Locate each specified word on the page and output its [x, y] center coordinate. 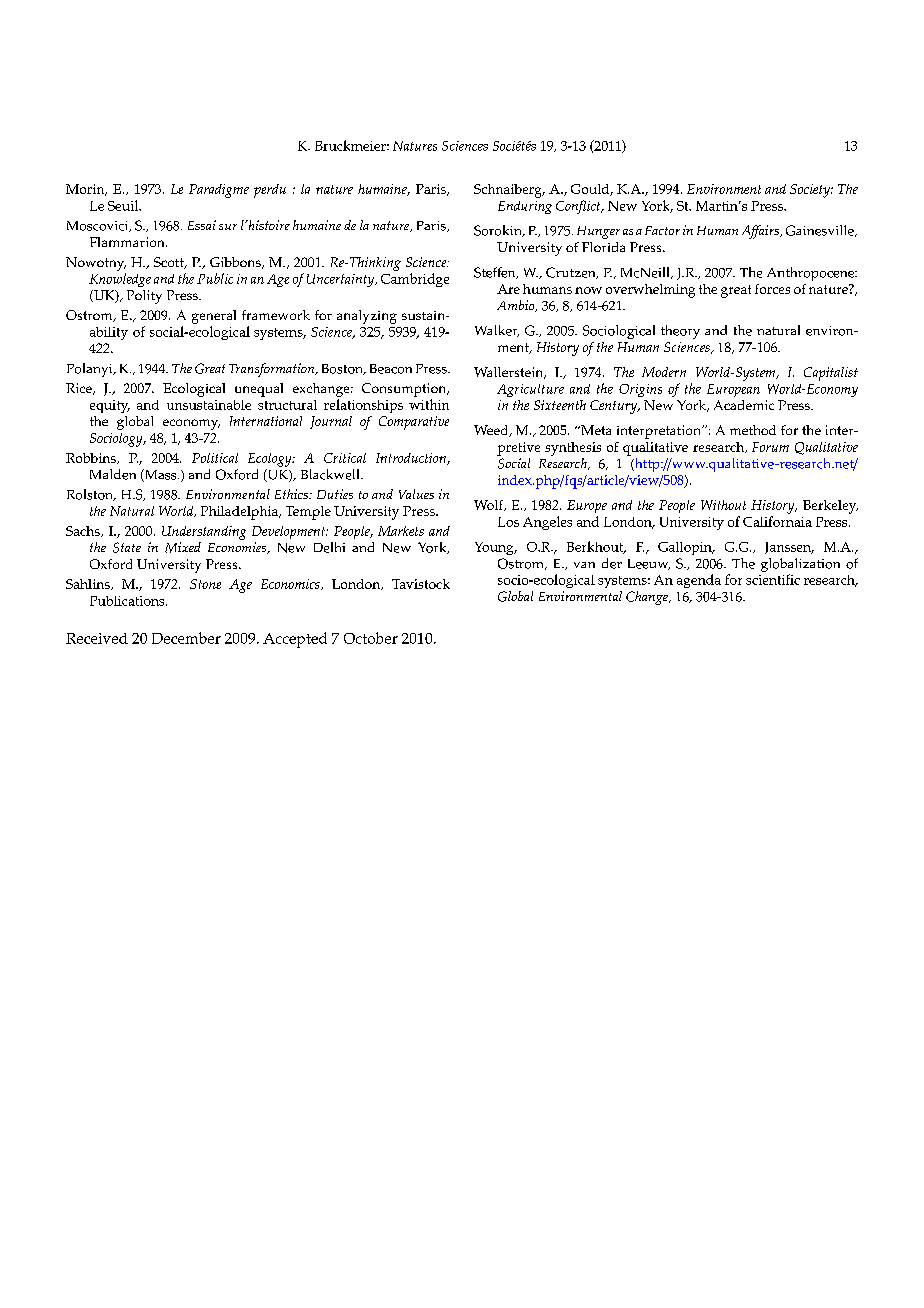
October [371, 638]
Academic [744, 405]
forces [772, 289]
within [429, 404]
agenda [699, 581]
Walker [497, 331]
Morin [86, 190]
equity [110, 406]
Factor [662, 230]
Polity [144, 297]
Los [508, 522]
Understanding [204, 533]
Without [723, 505]
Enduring [525, 207]
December [186, 638]
